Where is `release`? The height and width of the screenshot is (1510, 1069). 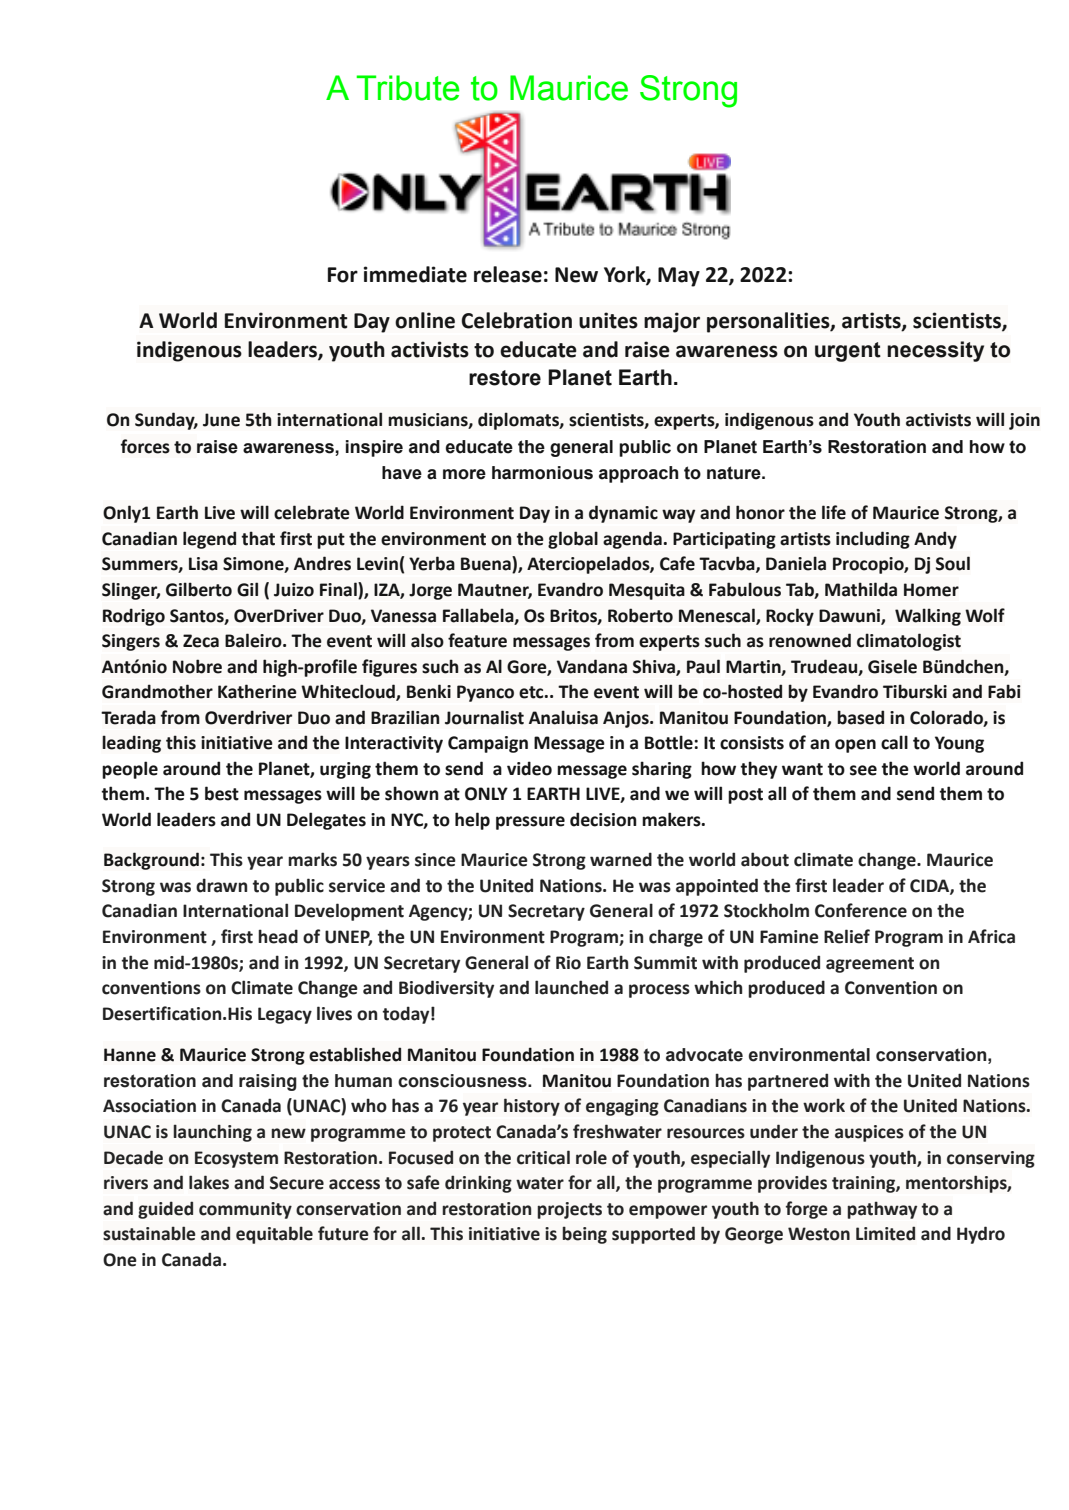 release is located at coordinates (508, 274).
